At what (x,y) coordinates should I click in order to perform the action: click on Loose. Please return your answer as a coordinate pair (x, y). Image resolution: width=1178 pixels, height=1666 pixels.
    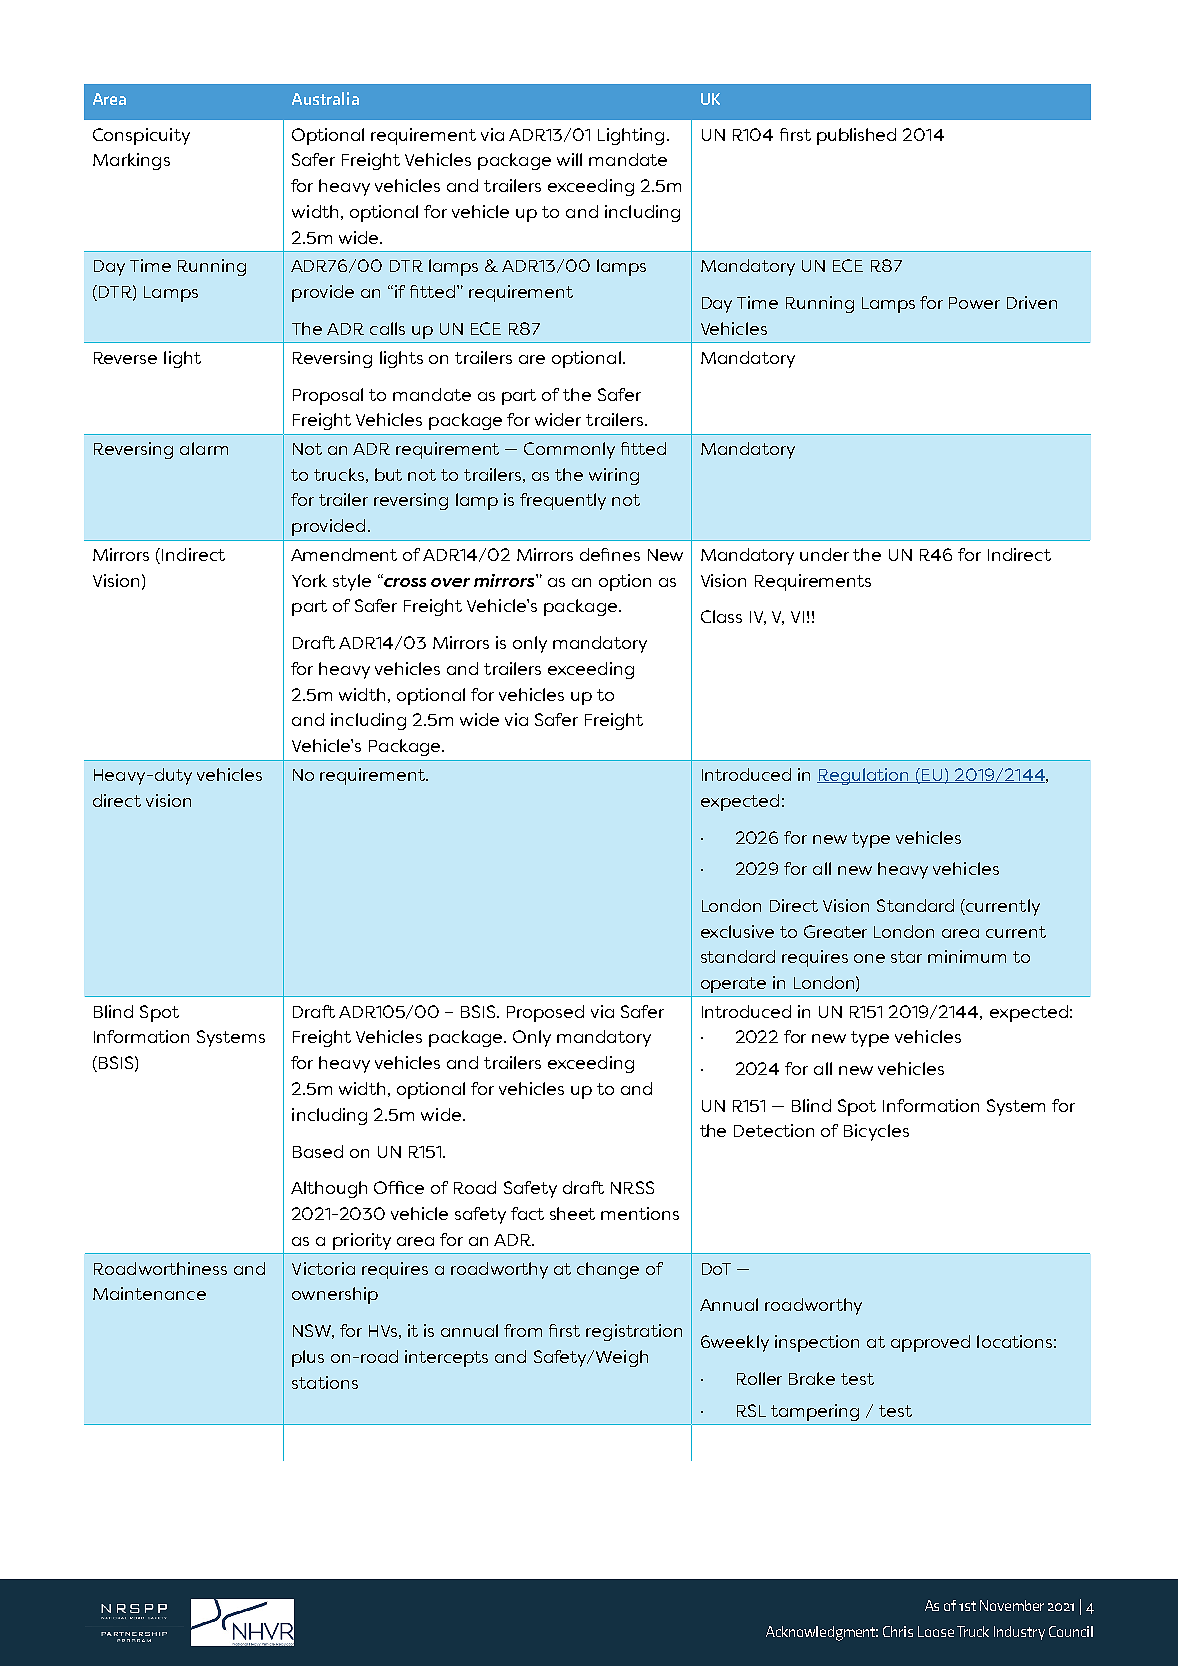
    Looking at the image, I should click on (936, 1631).
